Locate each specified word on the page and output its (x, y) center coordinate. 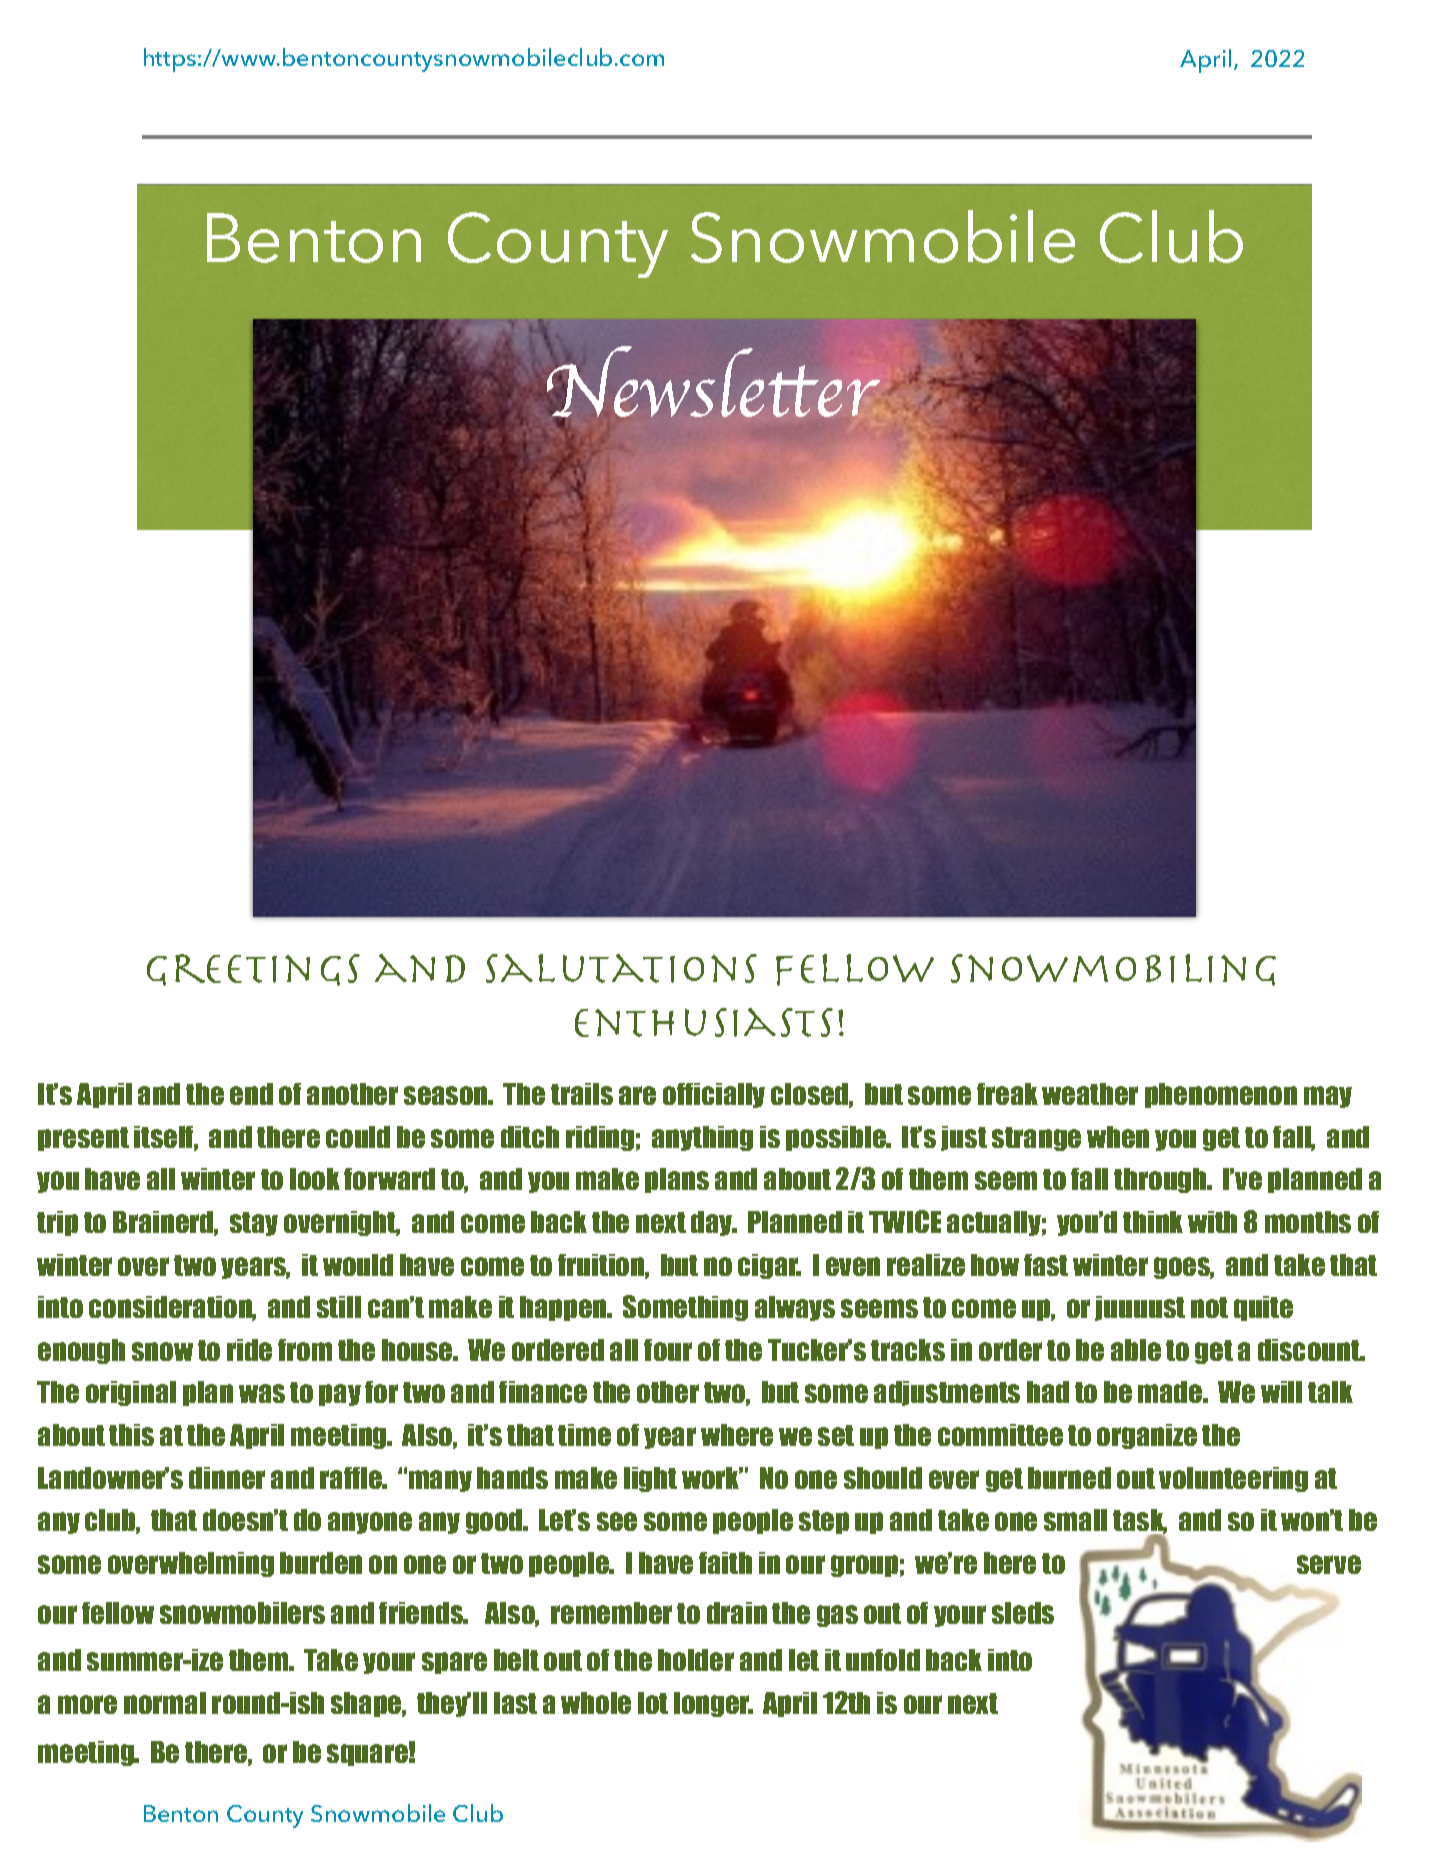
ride (249, 1350)
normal (165, 1703)
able (1136, 1350)
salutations (621, 968)
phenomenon (1221, 1095)
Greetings (253, 970)
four (668, 1350)
